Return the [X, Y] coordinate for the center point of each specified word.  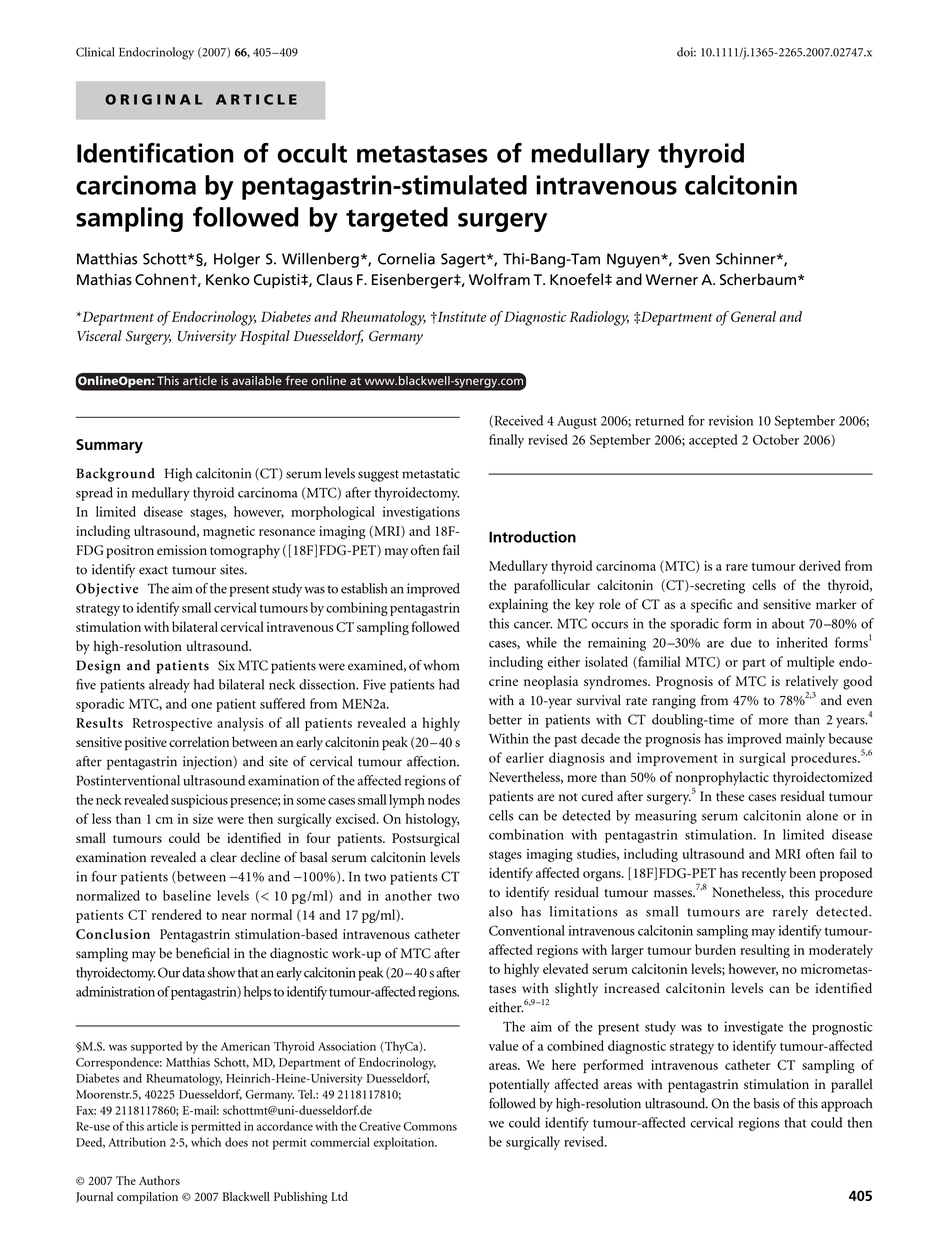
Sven [694, 259]
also [501, 911]
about [788, 623]
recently [764, 874]
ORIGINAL [153, 99]
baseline [187, 895]
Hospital [265, 337]
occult [312, 153]
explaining [518, 606]
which [206, 1142]
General [753, 316]
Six [226, 665]
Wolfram [499, 279]
